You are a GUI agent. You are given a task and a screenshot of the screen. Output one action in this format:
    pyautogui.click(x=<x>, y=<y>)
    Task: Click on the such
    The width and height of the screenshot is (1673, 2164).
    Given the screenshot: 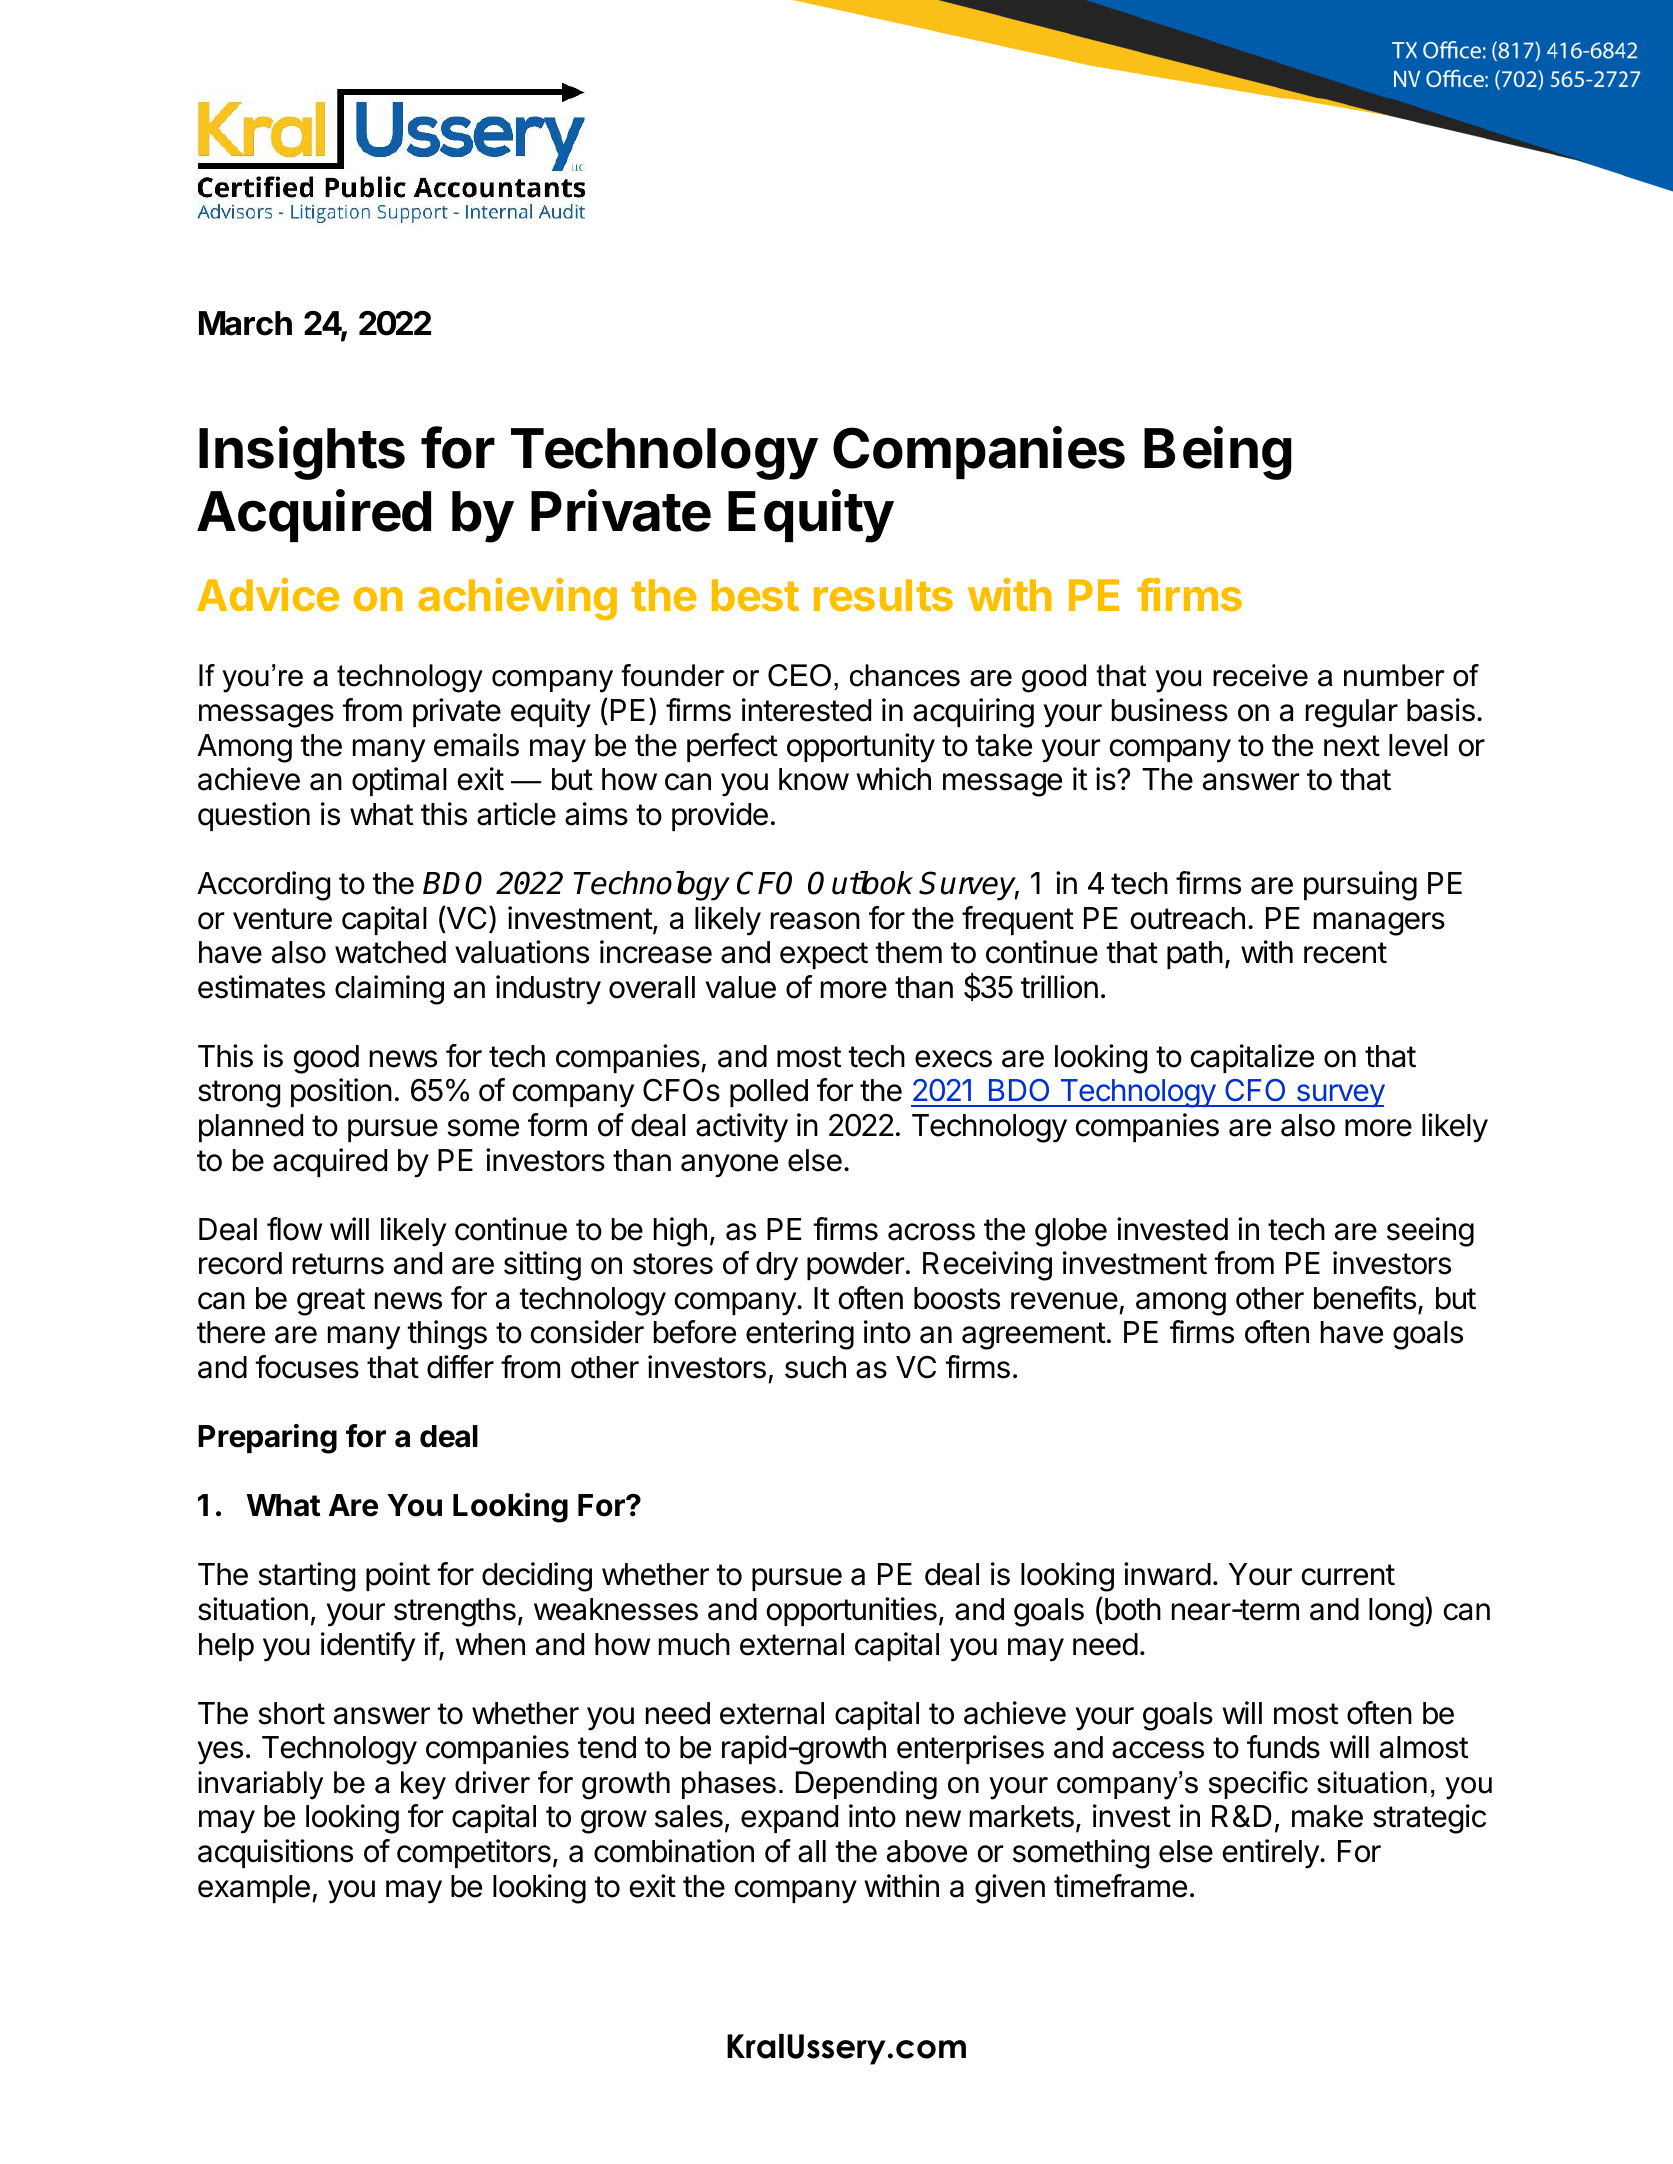 What is the action you would take?
    pyautogui.click(x=815, y=1367)
